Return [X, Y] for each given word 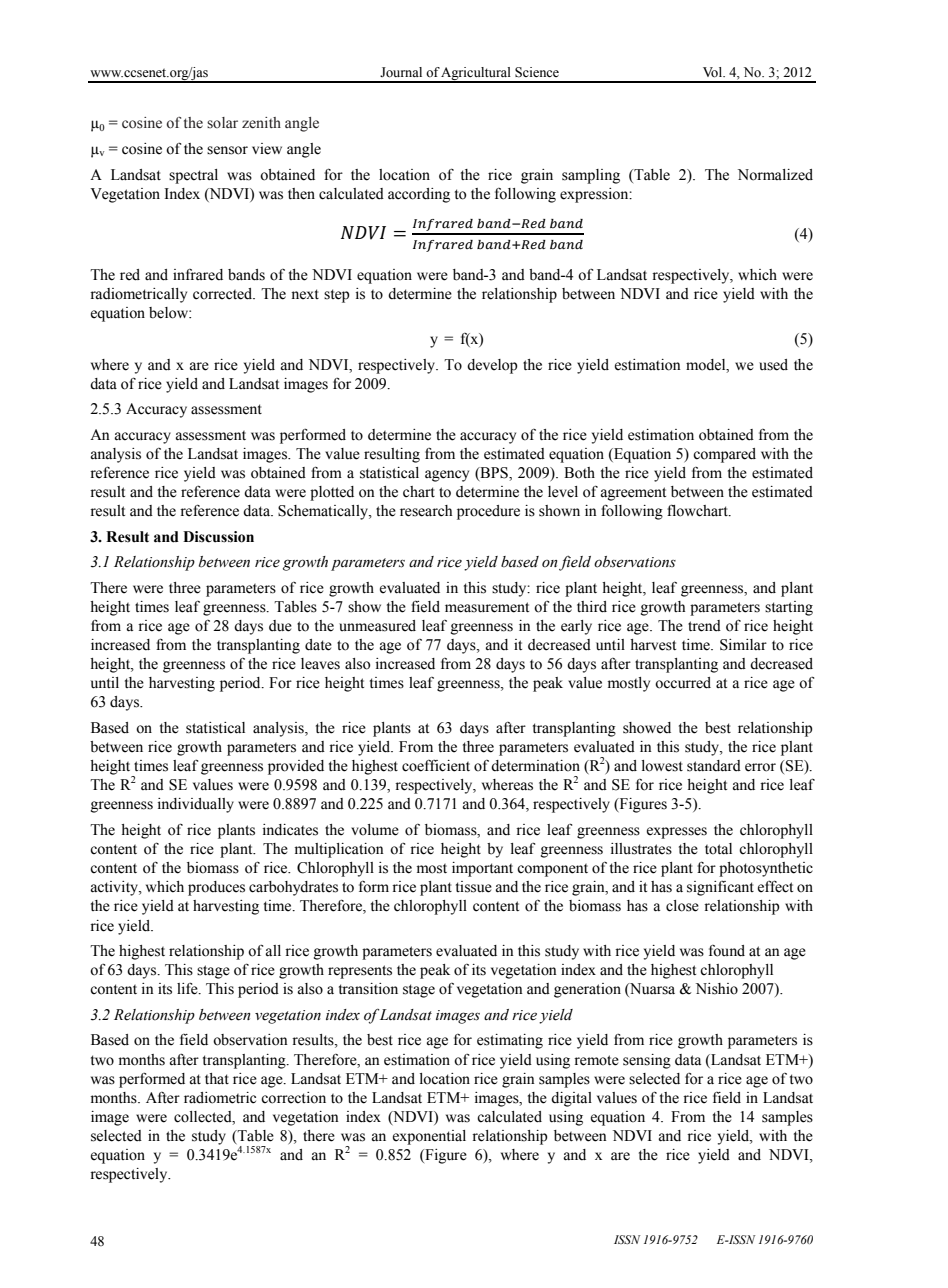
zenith [261, 123]
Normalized [775, 175]
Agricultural [476, 74]
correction [293, 1098]
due [280, 626]
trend [704, 626]
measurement [487, 607]
